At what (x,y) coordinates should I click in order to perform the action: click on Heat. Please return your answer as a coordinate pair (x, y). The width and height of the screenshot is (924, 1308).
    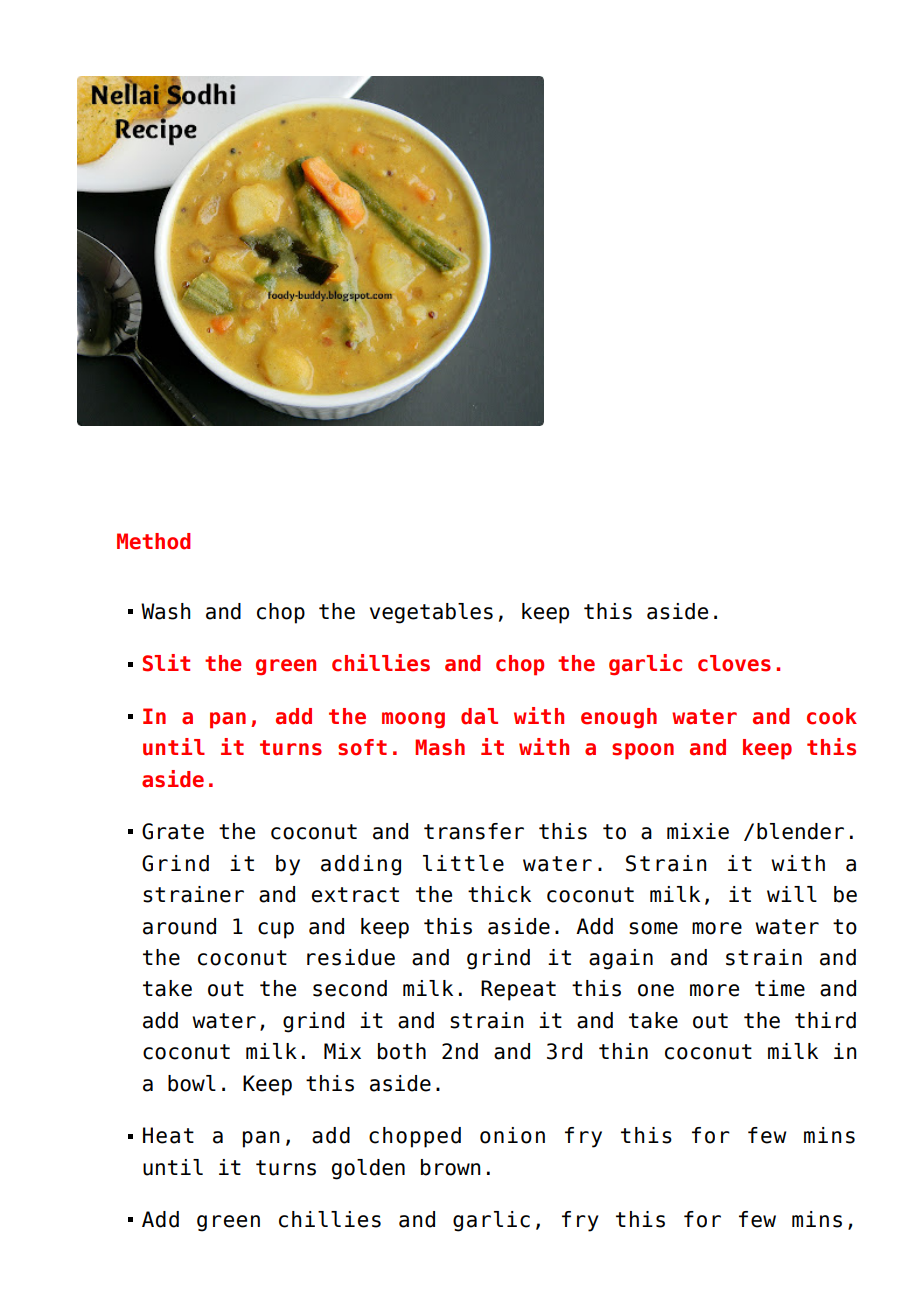
    Looking at the image, I should click on (168, 1135).
